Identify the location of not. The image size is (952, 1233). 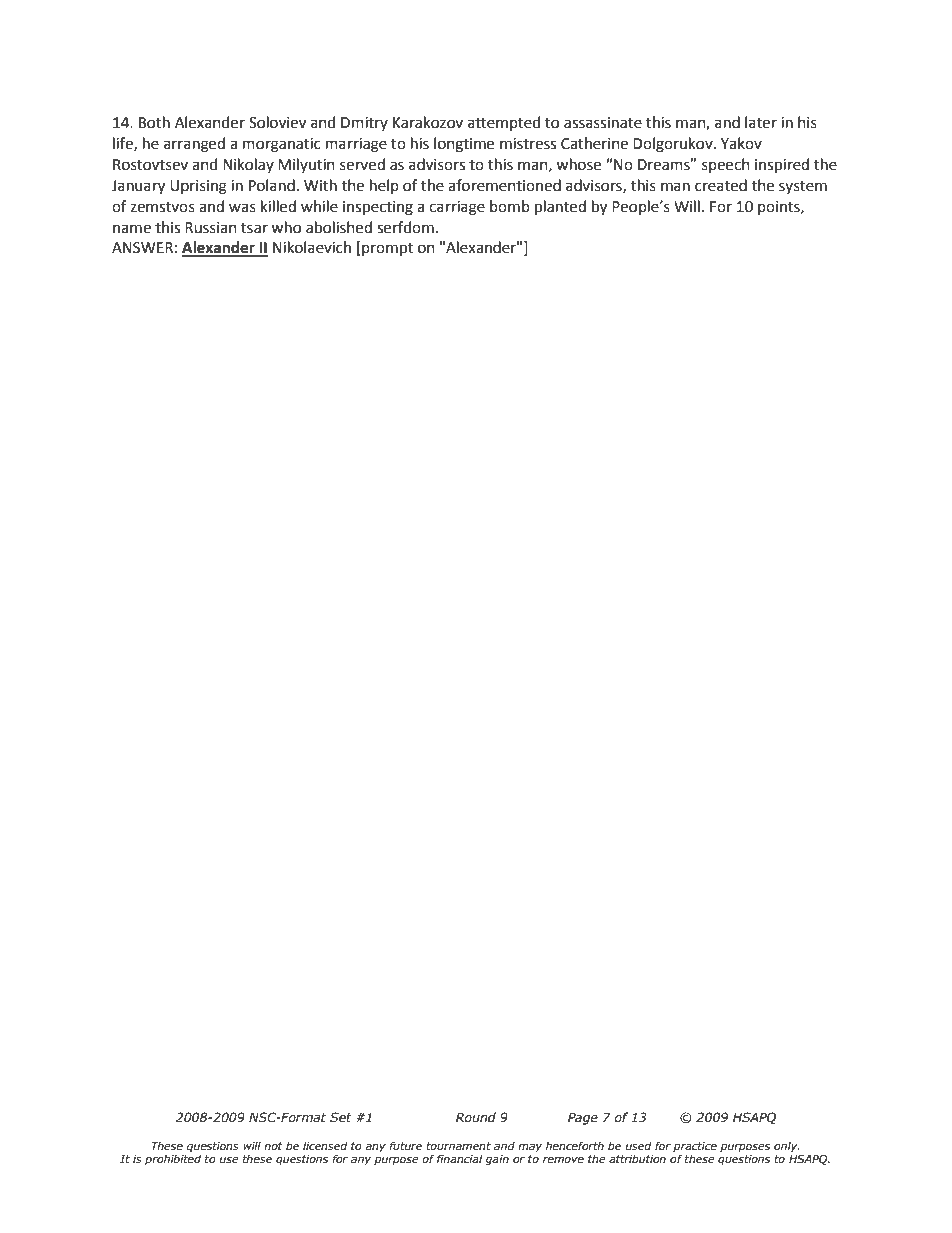
(273, 1146).
